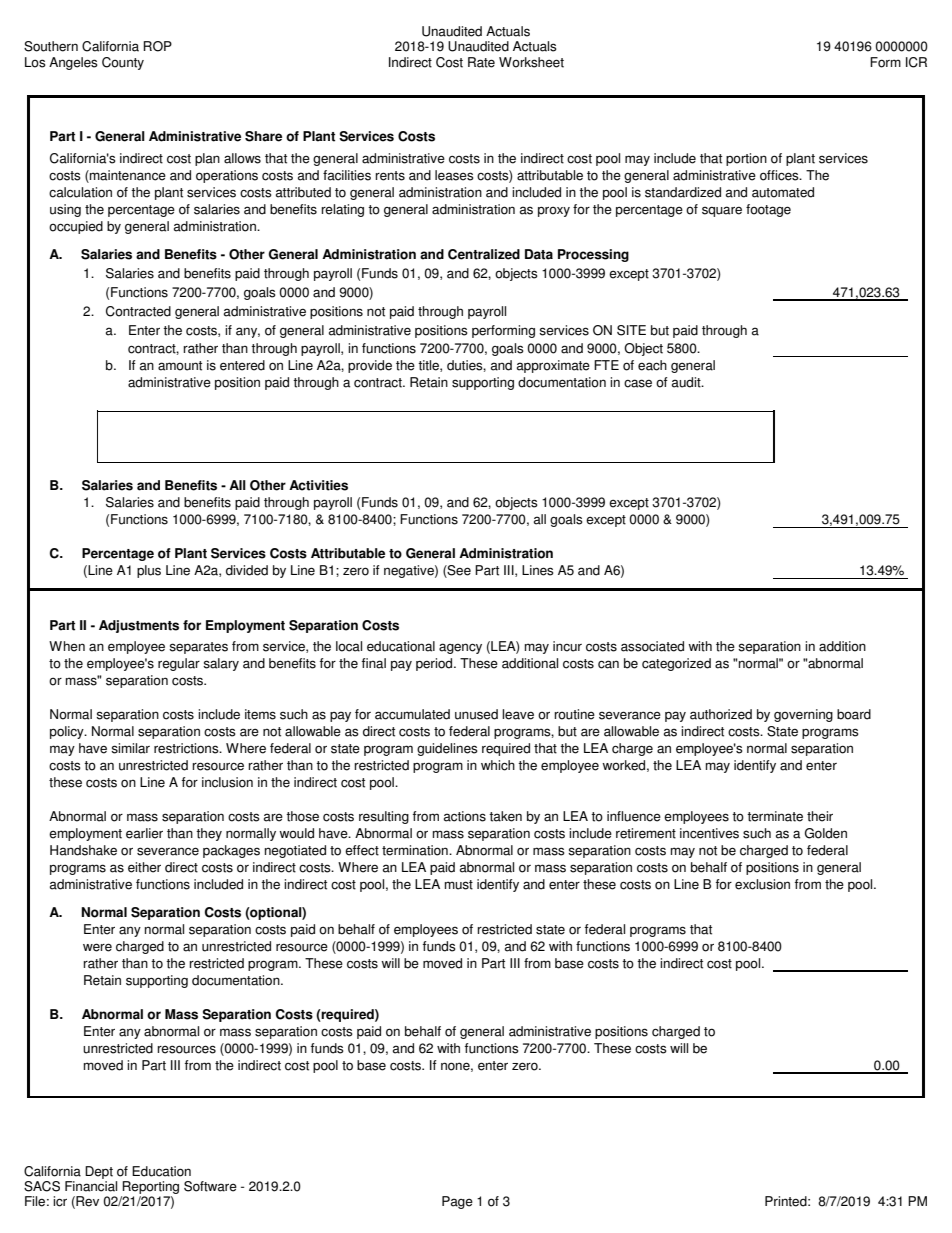 The image size is (952, 1233). Describe the element at coordinates (457, 1202) in the page. I see `Page` at that location.
